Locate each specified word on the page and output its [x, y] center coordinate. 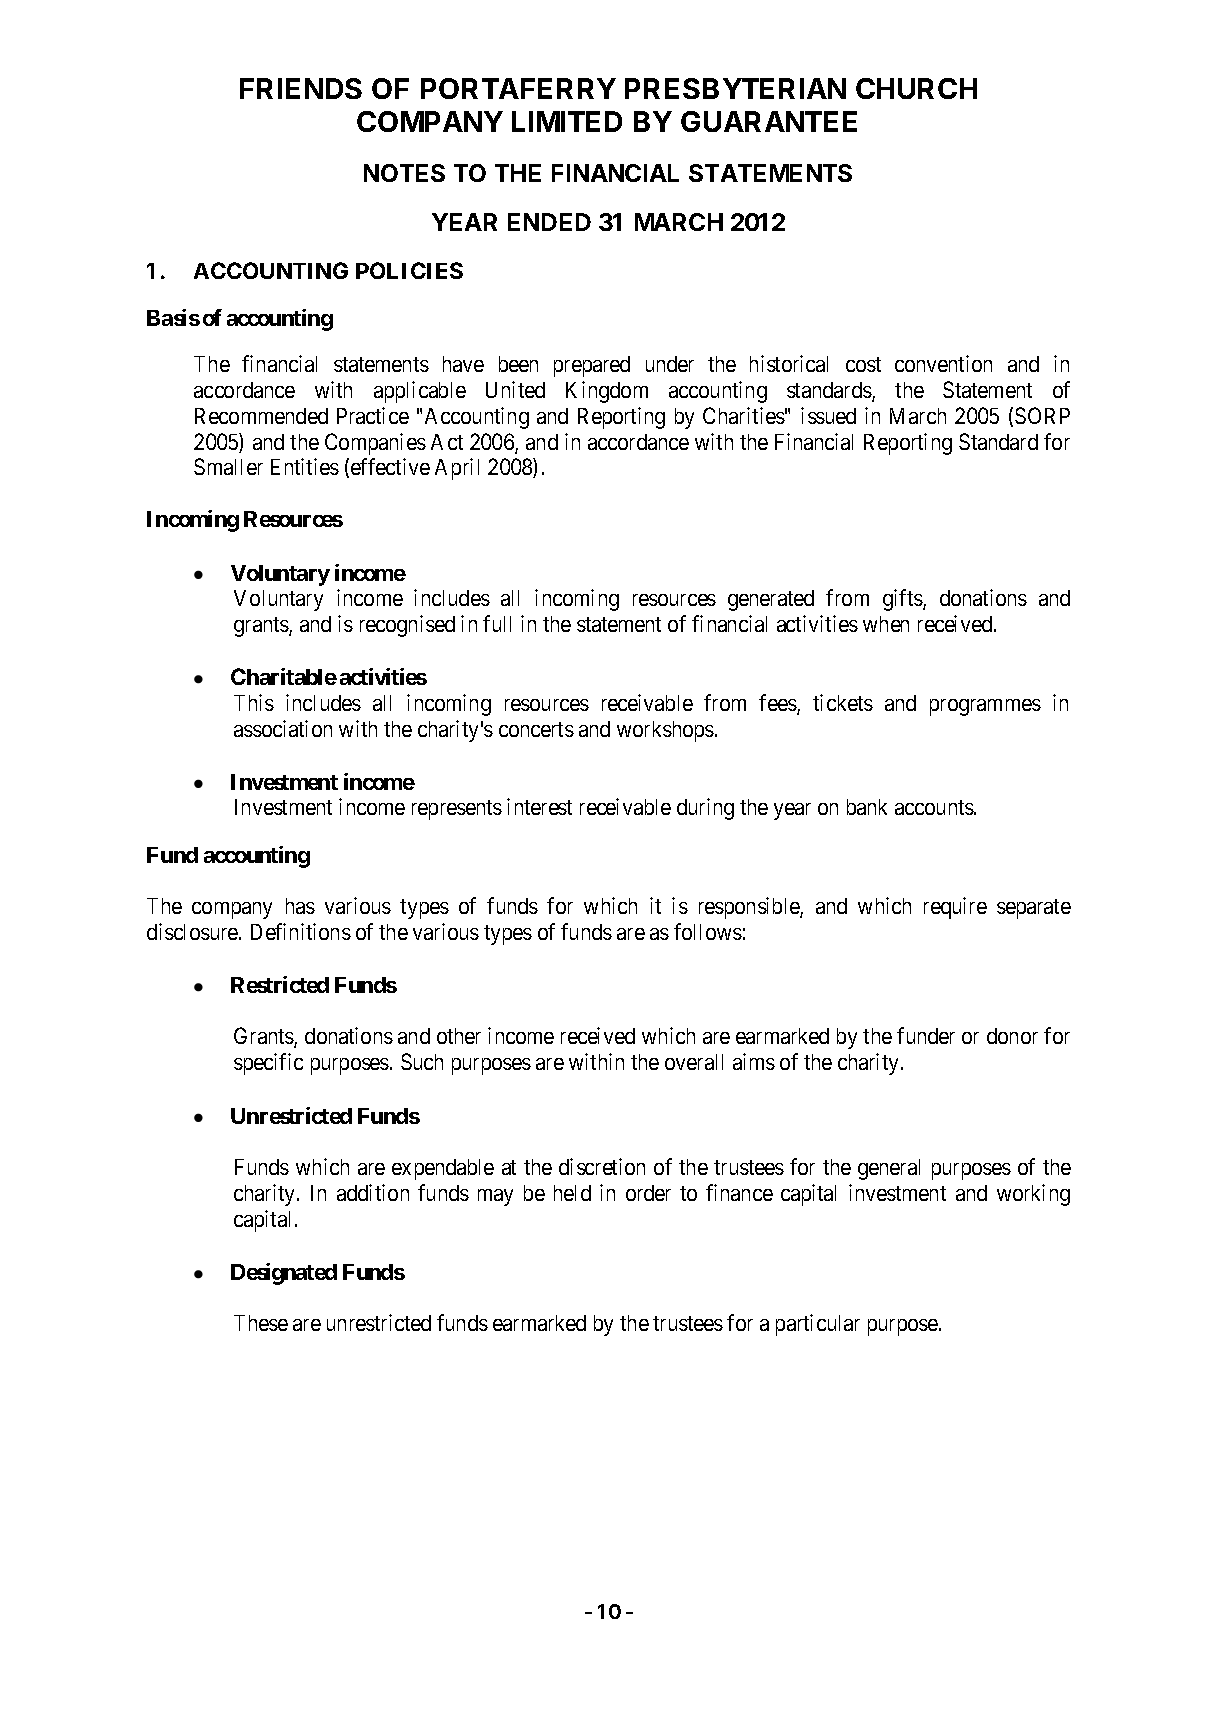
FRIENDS [301, 88]
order [648, 1193]
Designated [284, 1274]
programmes [985, 707]
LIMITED [567, 121]
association [283, 728]
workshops [665, 731]
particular [818, 1325]
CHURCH [916, 88]
